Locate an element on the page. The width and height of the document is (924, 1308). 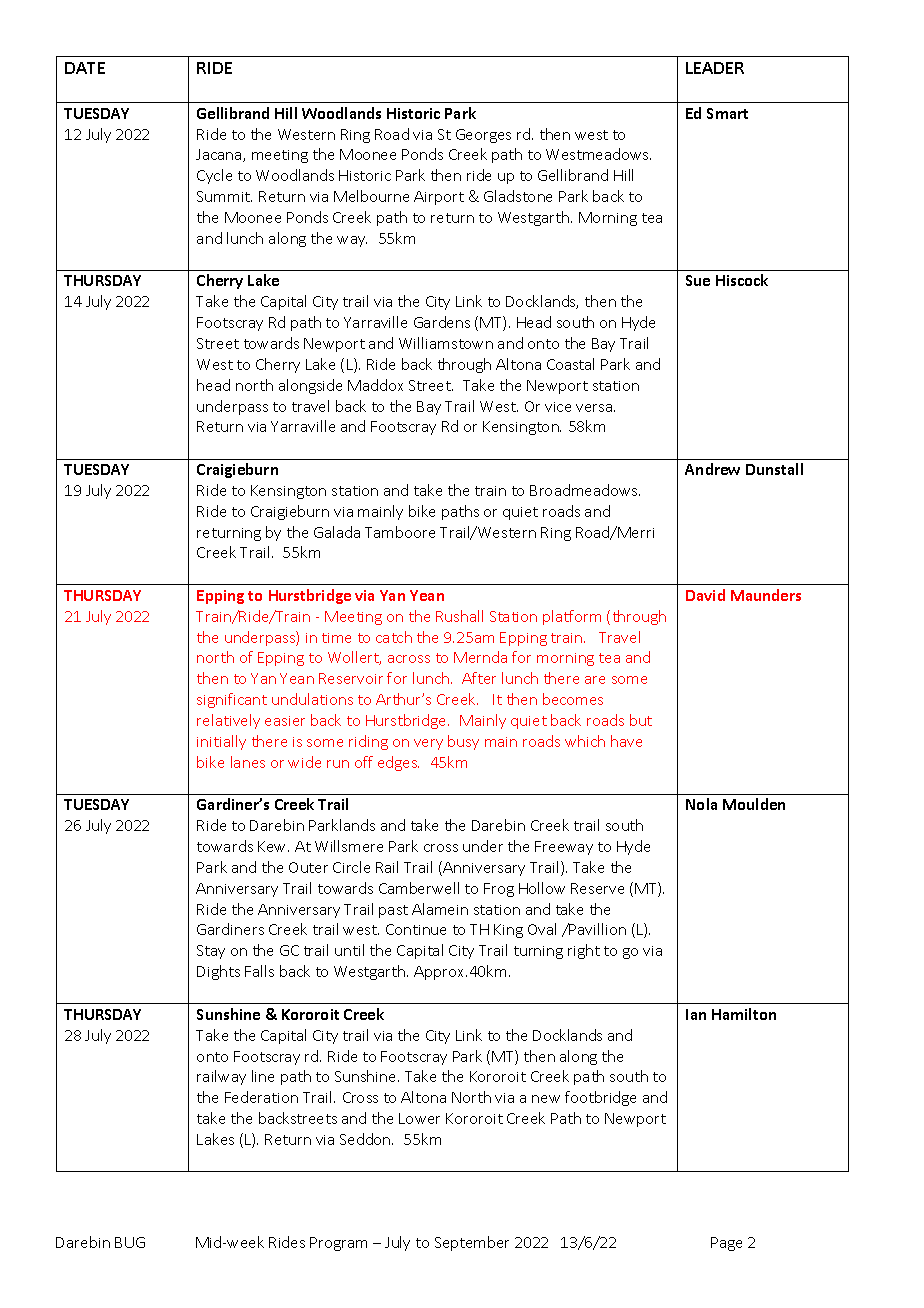
Page is located at coordinates (726, 1244).
